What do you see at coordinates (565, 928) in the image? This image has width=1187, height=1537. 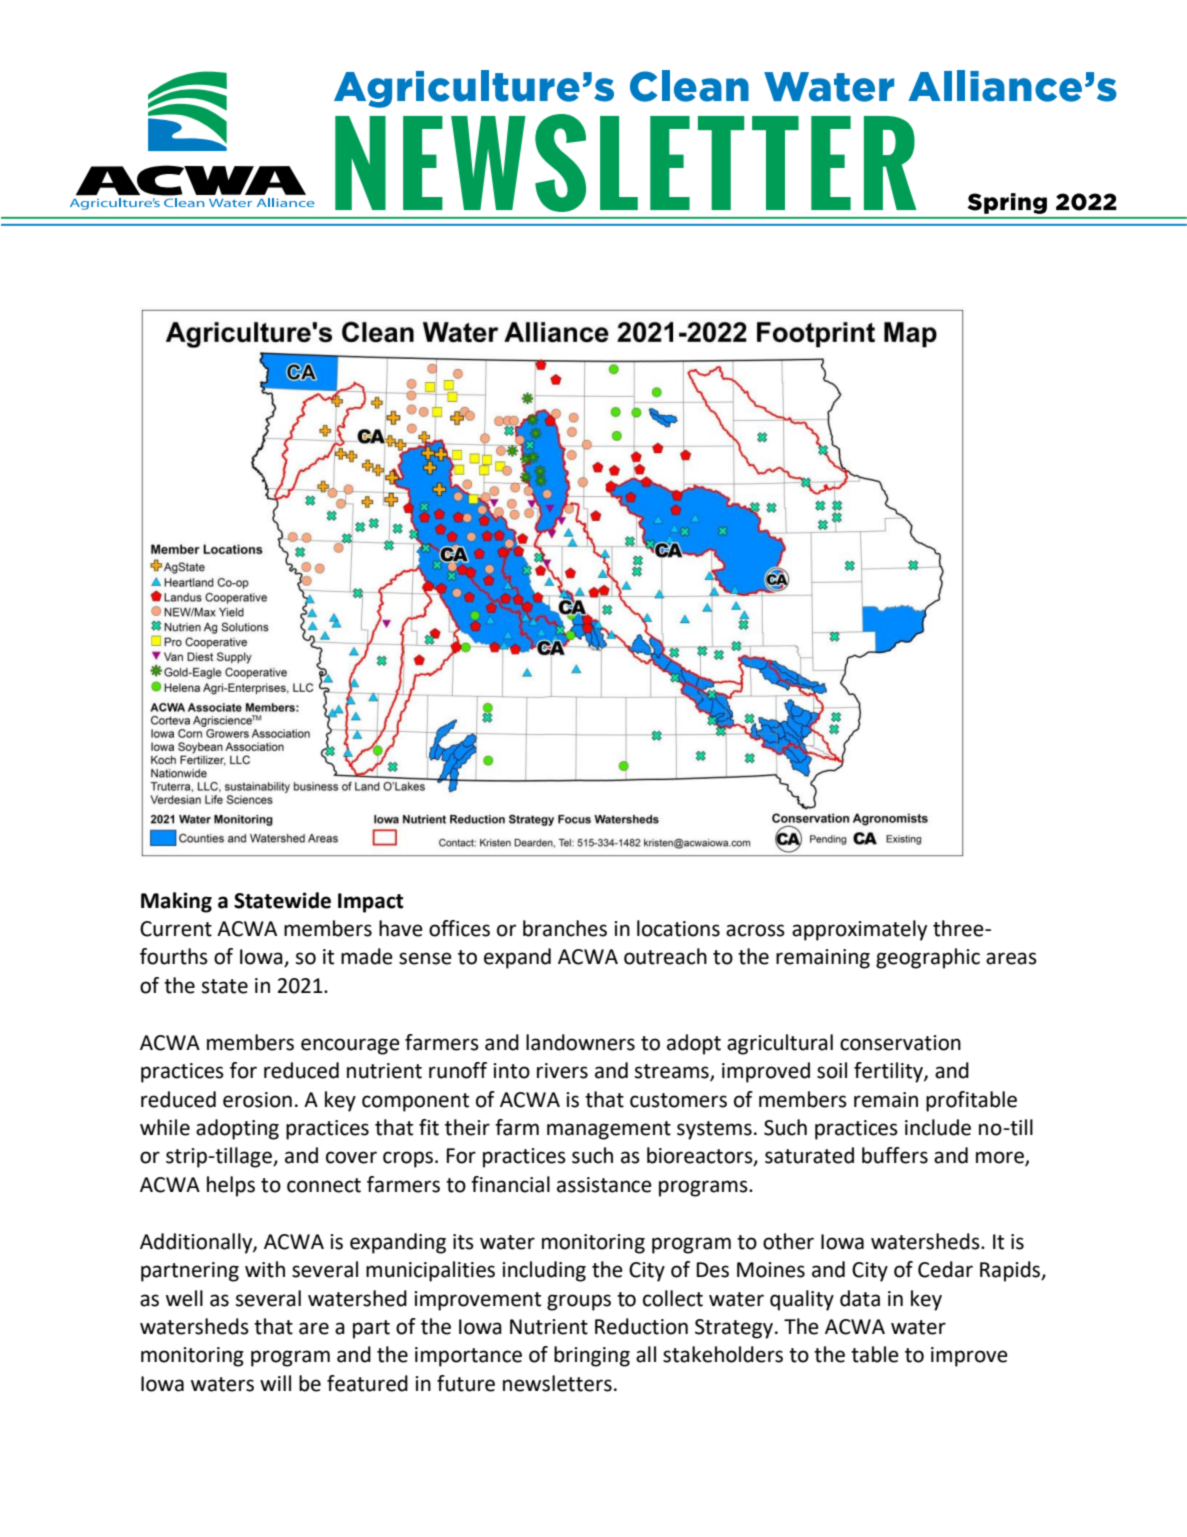 I see `branches` at bounding box center [565, 928].
